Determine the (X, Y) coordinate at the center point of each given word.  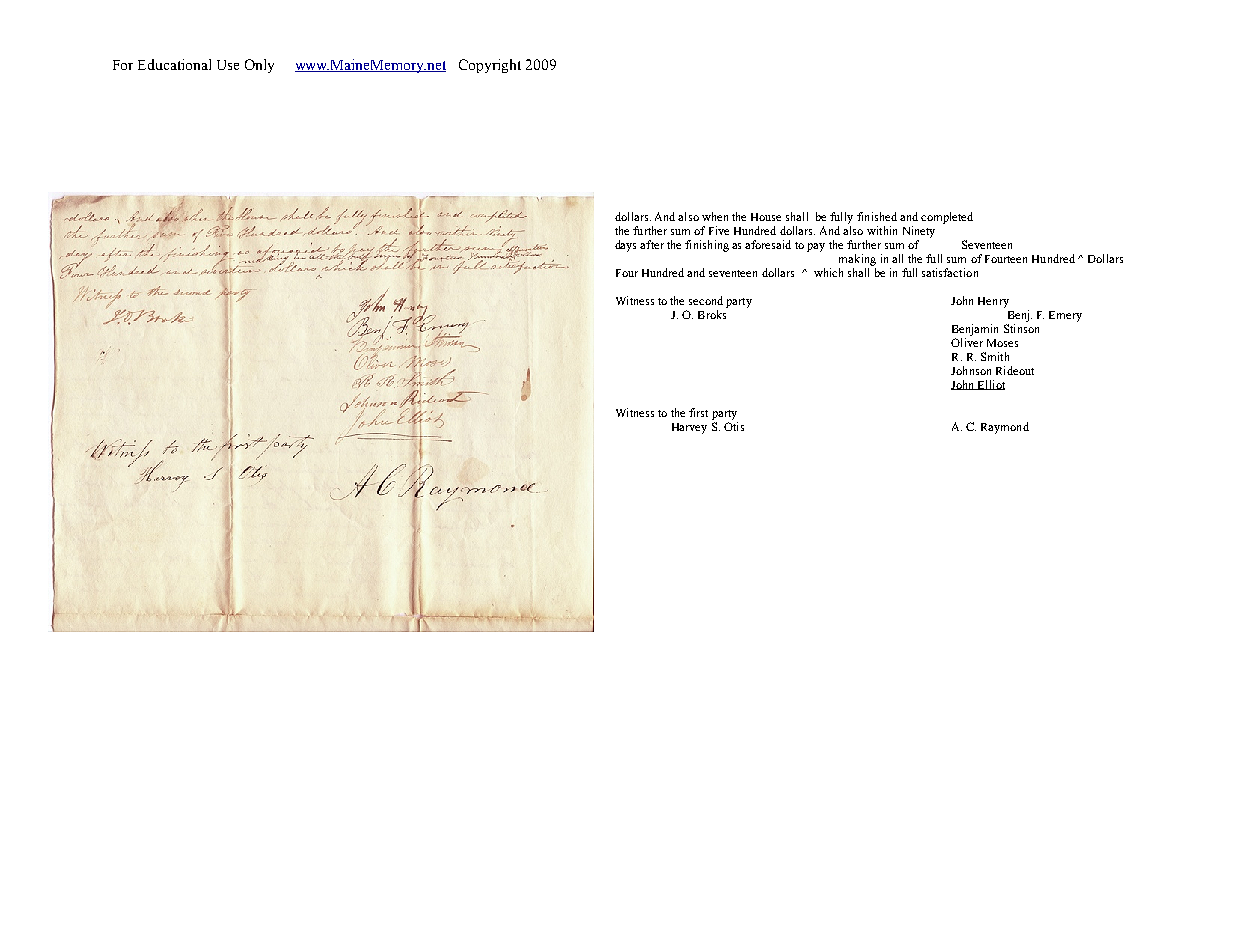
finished (877, 216)
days (625, 246)
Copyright (490, 66)
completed (947, 218)
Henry (993, 302)
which (828, 272)
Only (259, 66)
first (698, 412)
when (715, 216)
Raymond (1005, 428)
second (706, 300)
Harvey (689, 428)
